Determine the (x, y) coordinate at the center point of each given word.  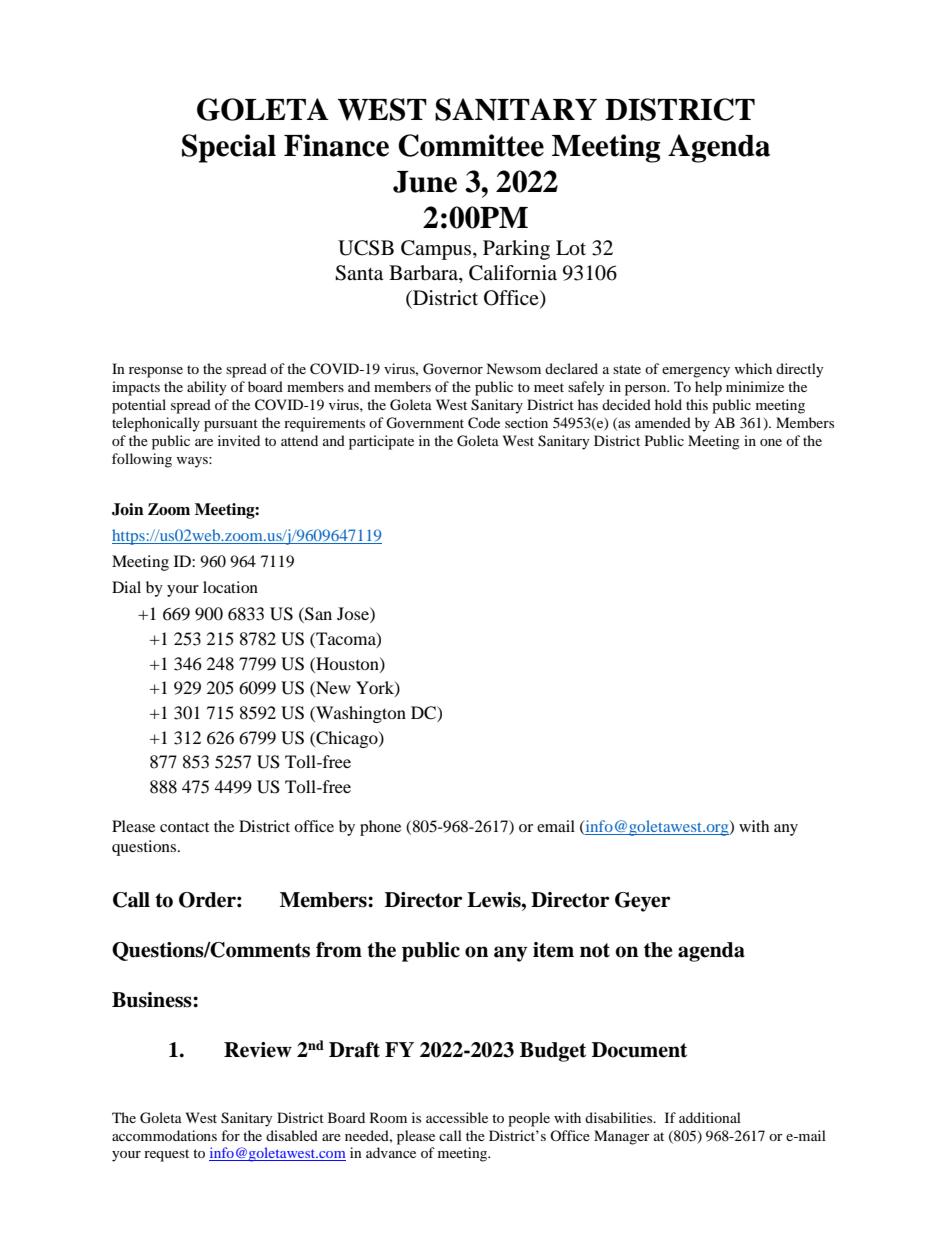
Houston (347, 664)
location (230, 587)
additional (710, 1117)
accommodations (164, 1135)
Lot (571, 248)
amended (663, 422)
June (425, 182)
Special (229, 148)
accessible (457, 1117)
